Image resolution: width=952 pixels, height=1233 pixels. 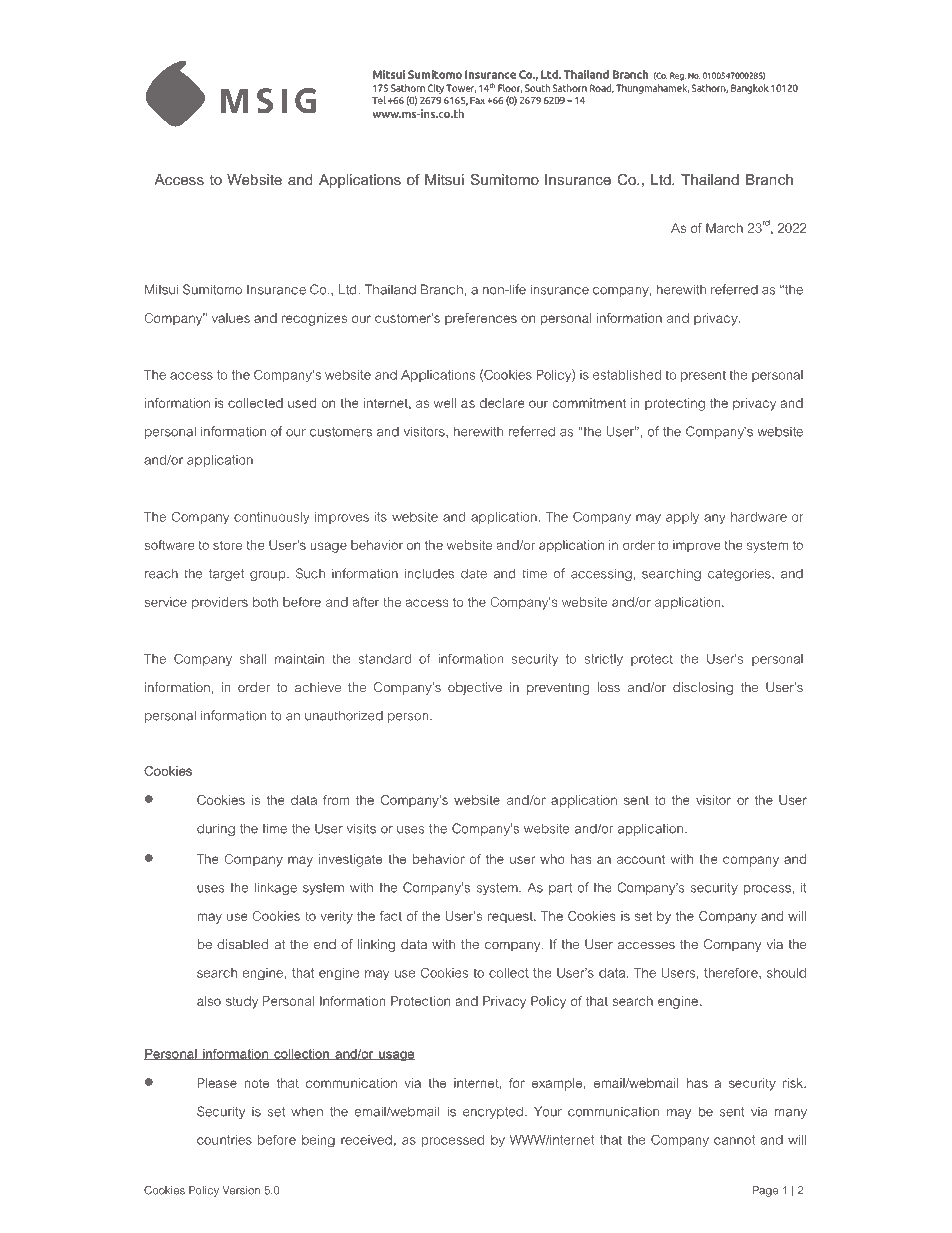 I want to click on disclosing, so click(x=703, y=688).
